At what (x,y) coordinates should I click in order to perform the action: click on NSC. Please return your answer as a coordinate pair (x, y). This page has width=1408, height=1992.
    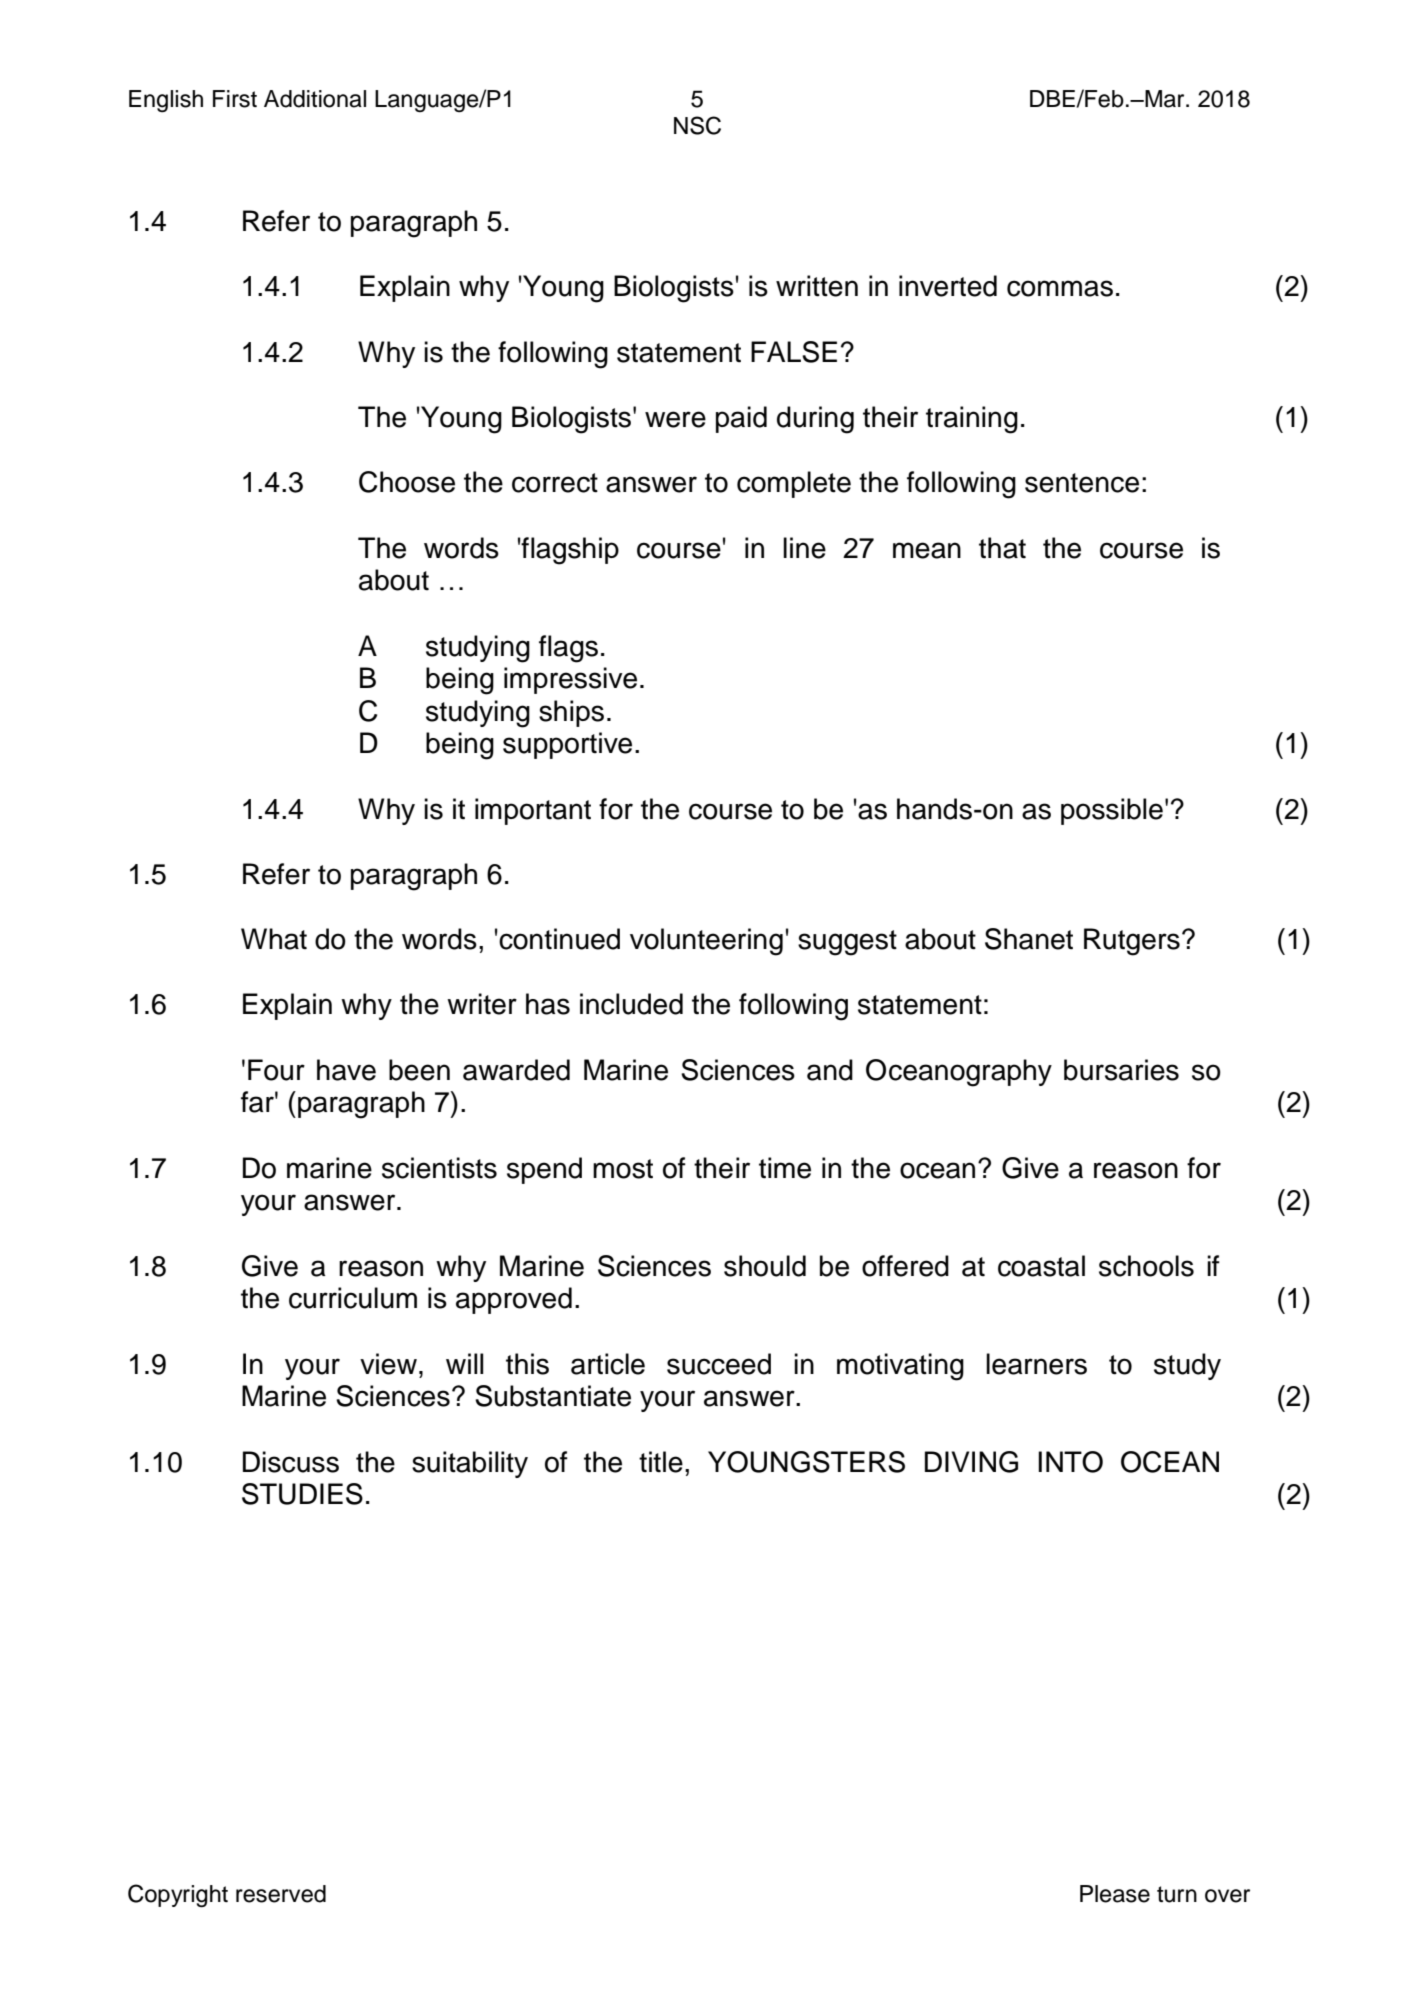
    Looking at the image, I should click on (697, 125).
